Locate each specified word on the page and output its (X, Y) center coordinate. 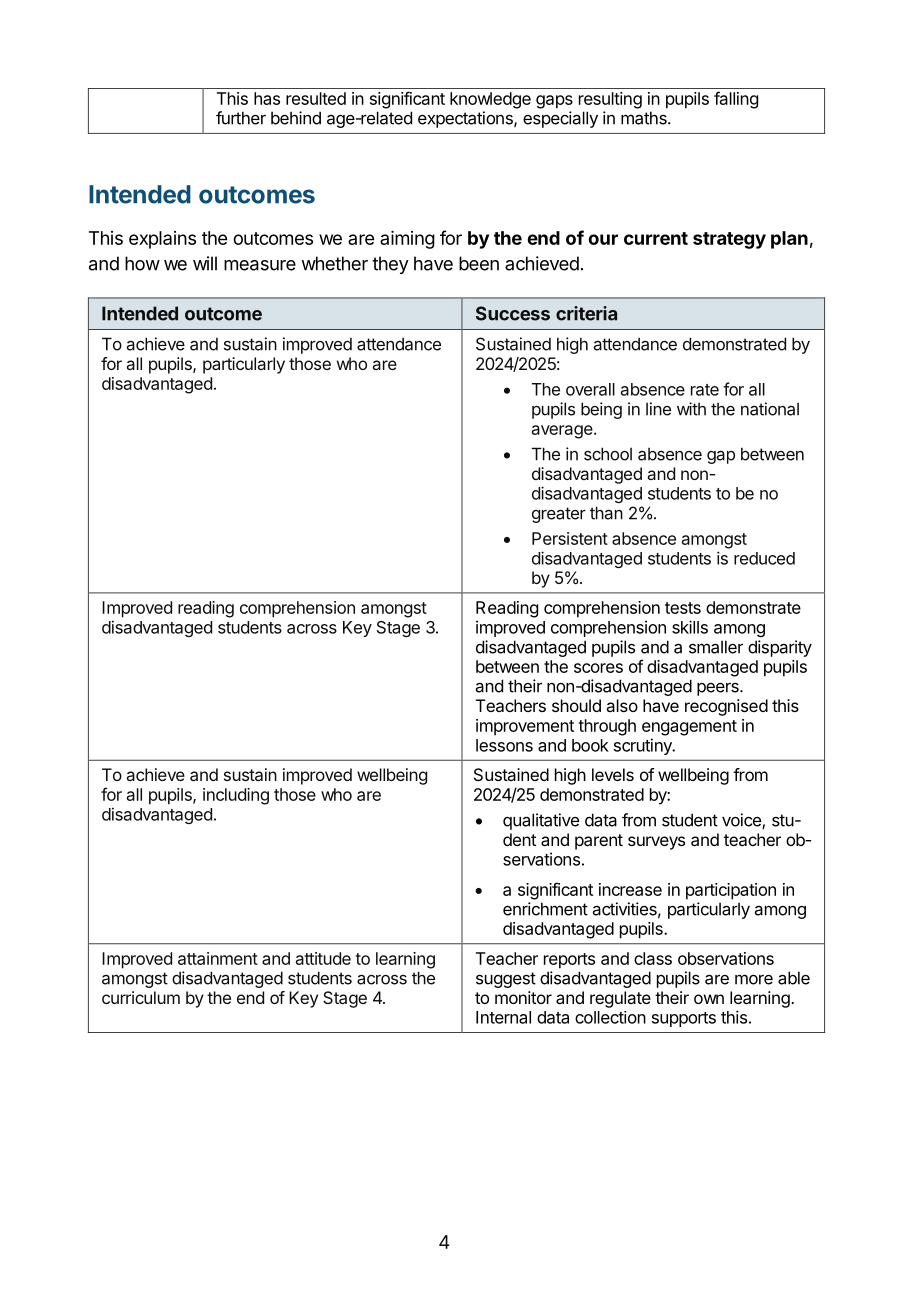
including (236, 796)
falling (736, 100)
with (691, 409)
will (205, 263)
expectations (466, 119)
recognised (726, 707)
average (563, 432)
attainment (218, 958)
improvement (525, 727)
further (241, 118)
